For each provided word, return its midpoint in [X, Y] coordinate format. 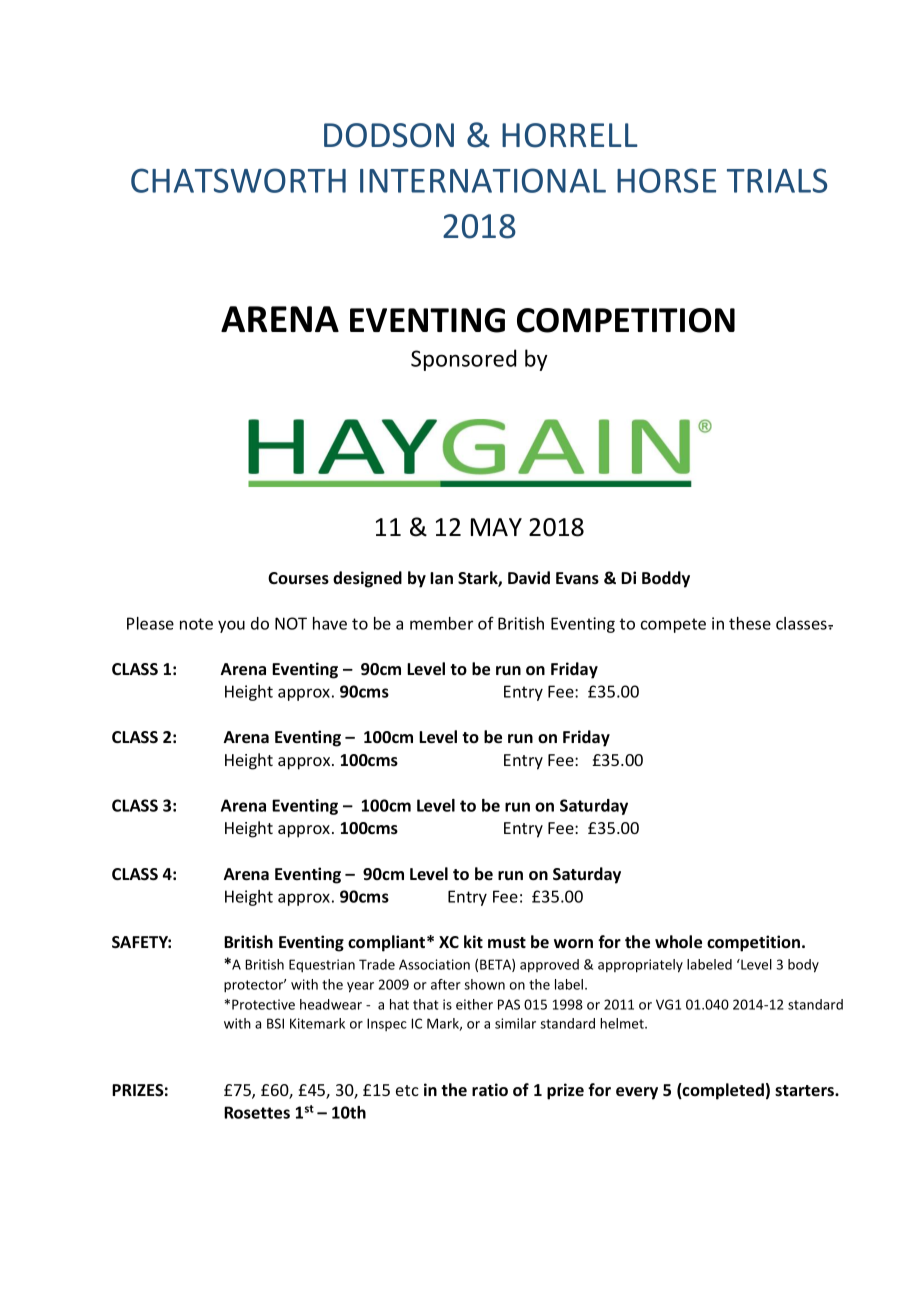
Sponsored [463, 360]
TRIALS [777, 180]
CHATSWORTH [238, 180]
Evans [577, 578]
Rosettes [257, 1112]
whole [678, 942]
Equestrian [322, 965]
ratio [490, 1090]
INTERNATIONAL [483, 180]
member [441, 623]
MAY [496, 527]
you [231, 626]
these [750, 623]
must [507, 942]
